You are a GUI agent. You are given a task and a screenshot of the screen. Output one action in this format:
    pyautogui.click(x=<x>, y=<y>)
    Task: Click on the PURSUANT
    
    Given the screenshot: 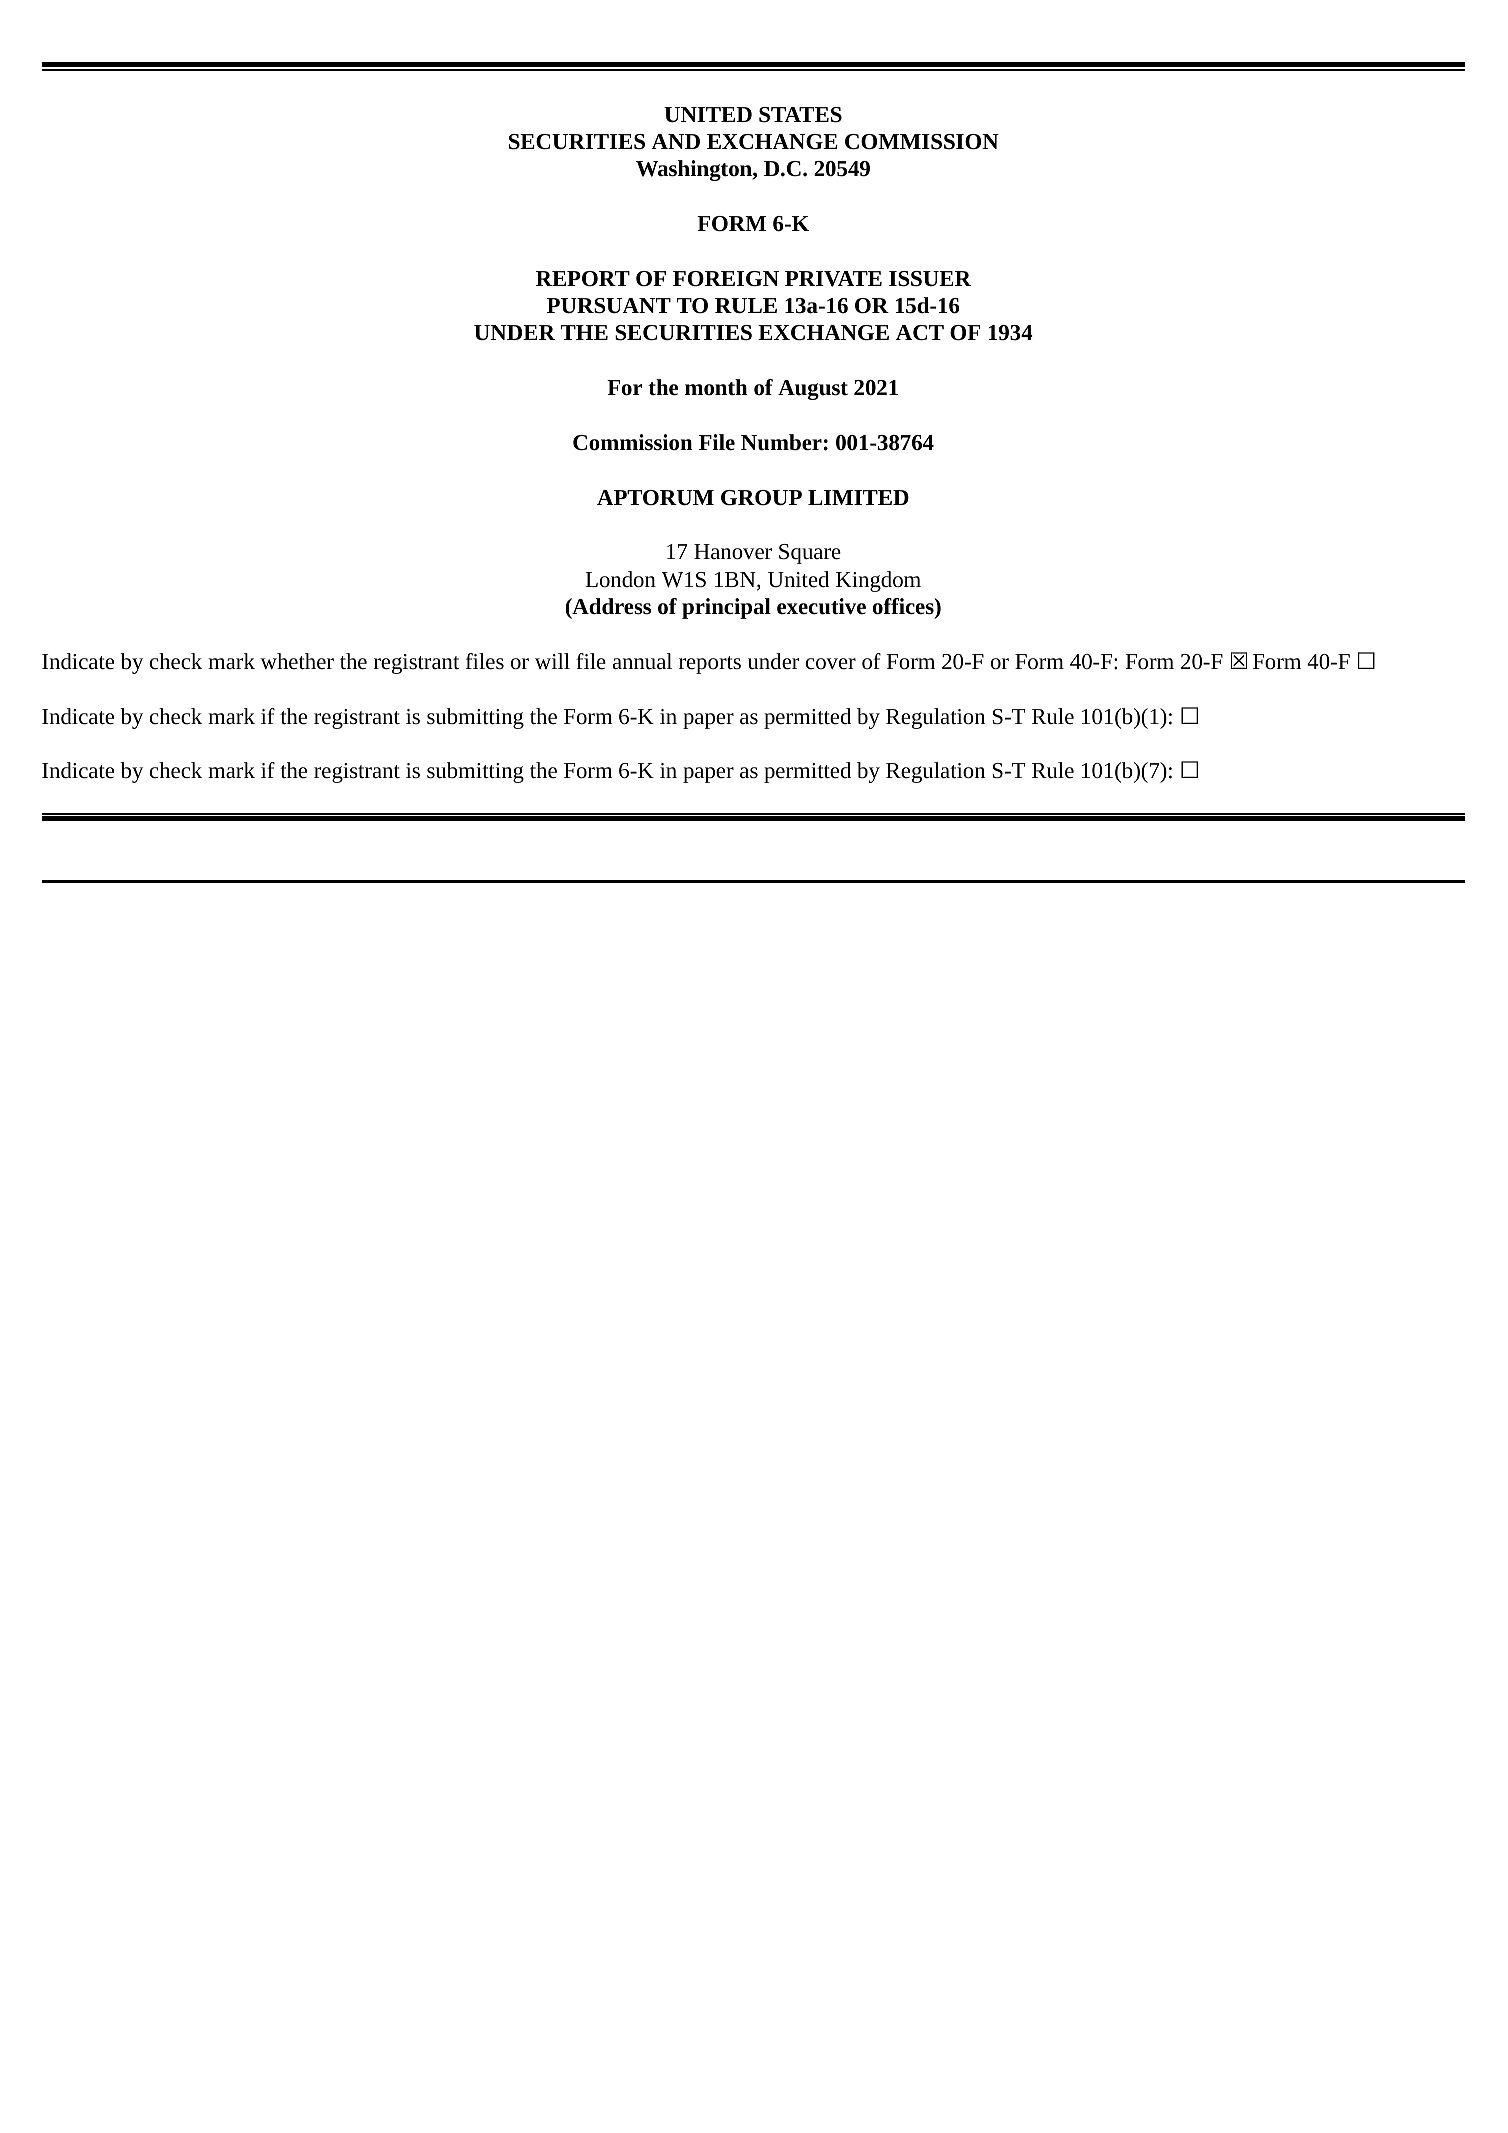 What is the action you would take?
    pyautogui.click(x=609, y=306)
